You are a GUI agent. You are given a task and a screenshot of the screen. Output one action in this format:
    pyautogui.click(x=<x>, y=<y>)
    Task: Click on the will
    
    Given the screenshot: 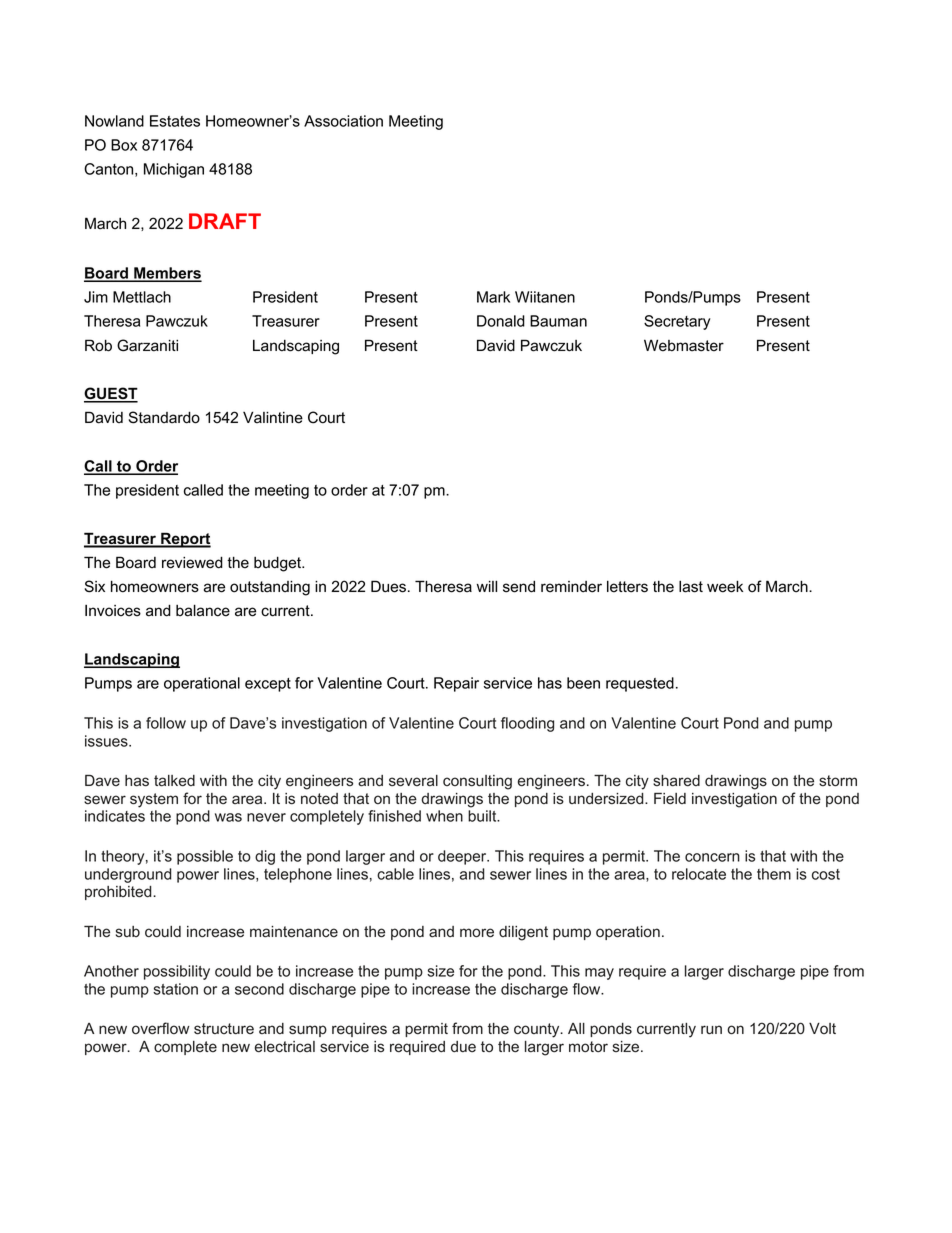 What is the action you would take?
    pyautogui.click(x=487, y=586)
